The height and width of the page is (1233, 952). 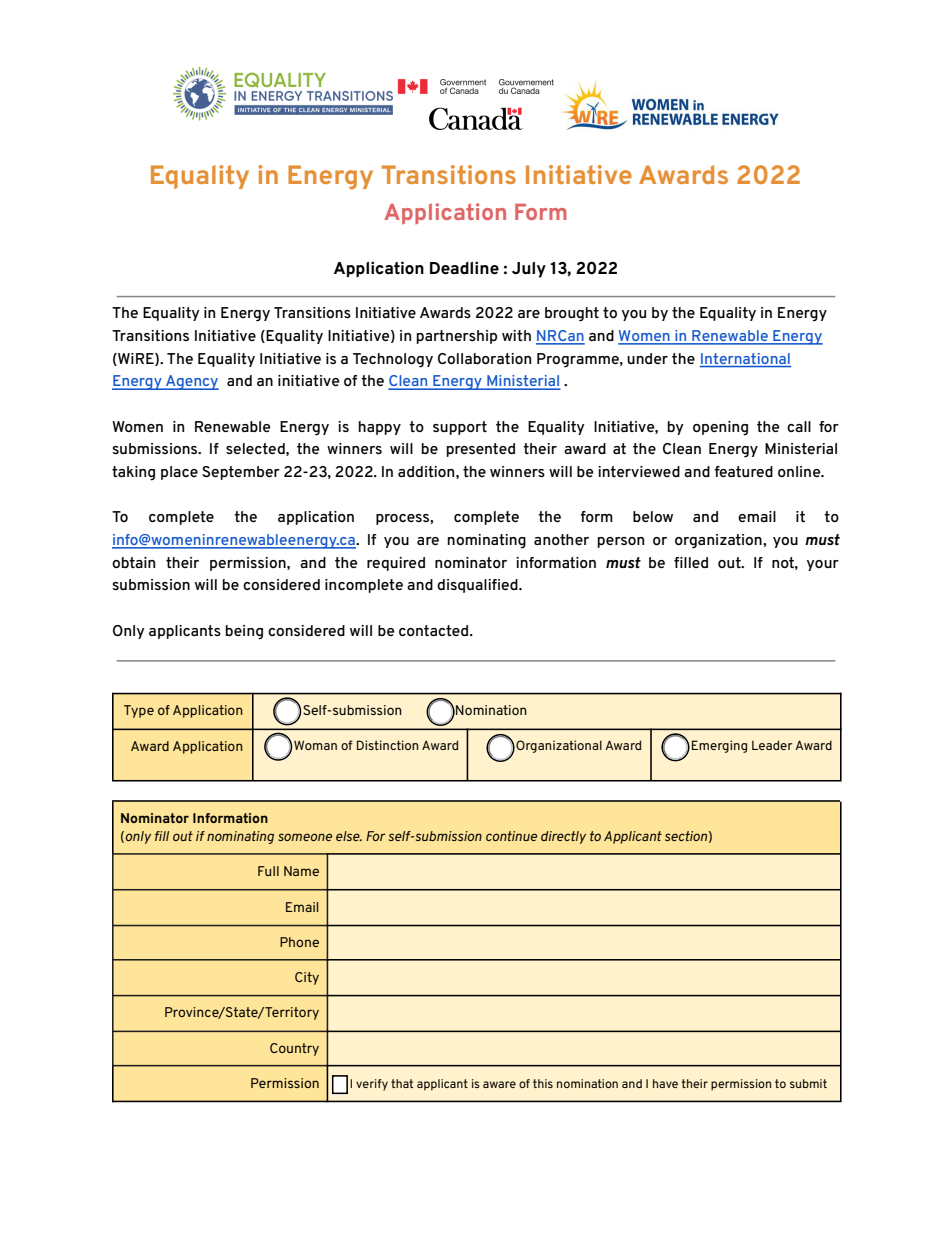 I want to click on continue, so click(x=511, y=836).
